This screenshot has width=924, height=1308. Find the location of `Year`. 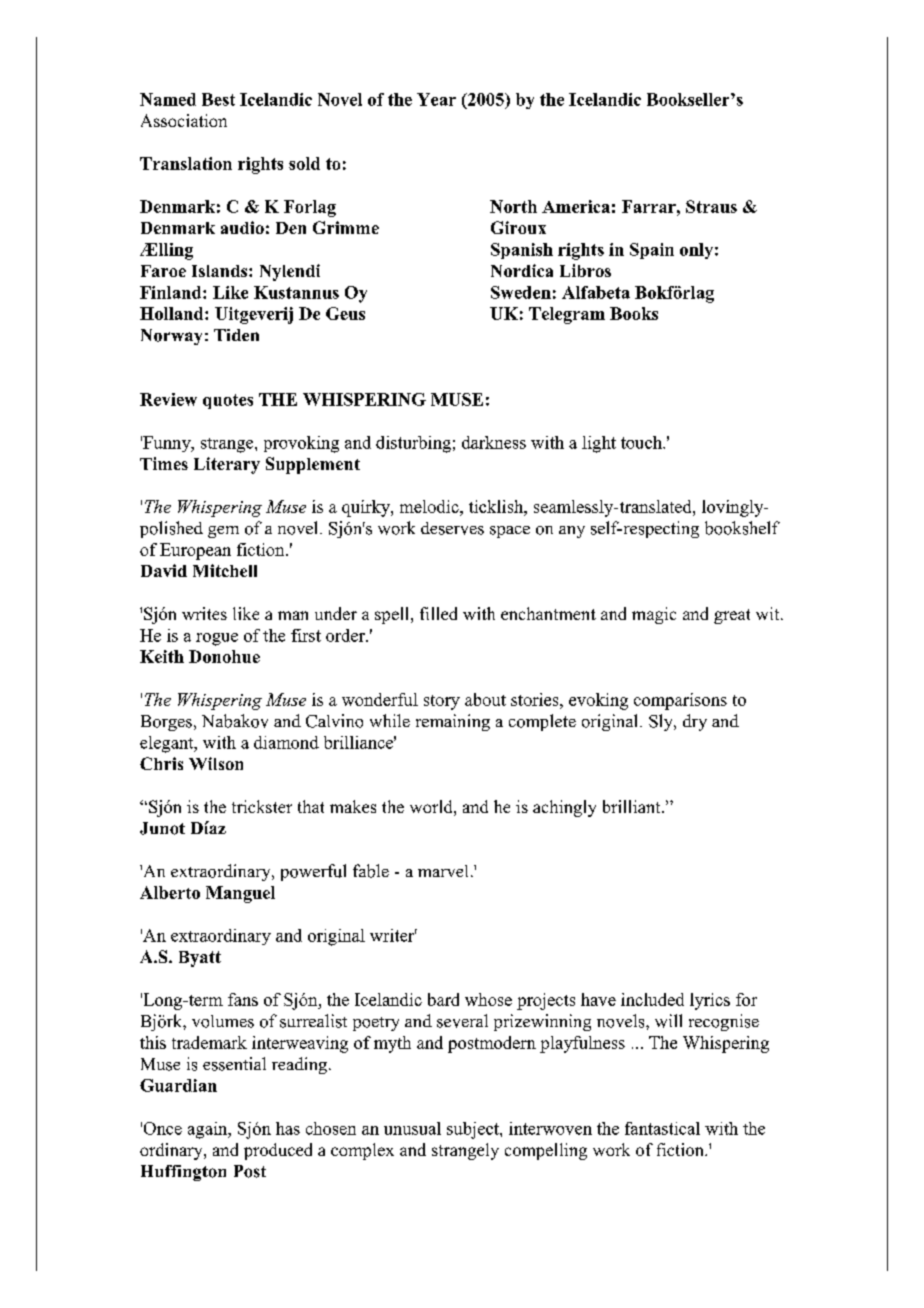

Year is located at coordinates (436, 99).
